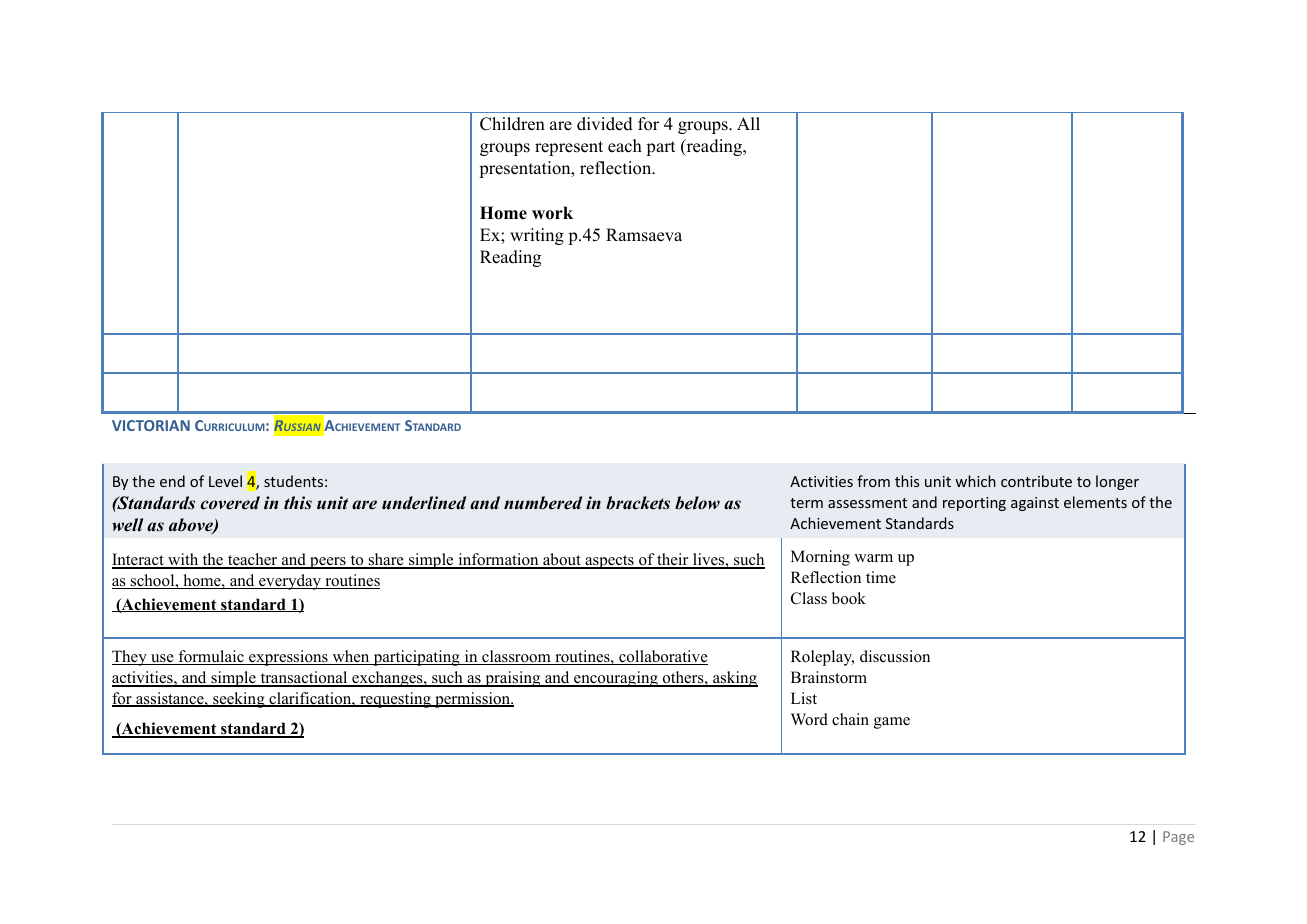 This screenshot has height=924, width=1307. I want to click on divided, so click(605, 124).
